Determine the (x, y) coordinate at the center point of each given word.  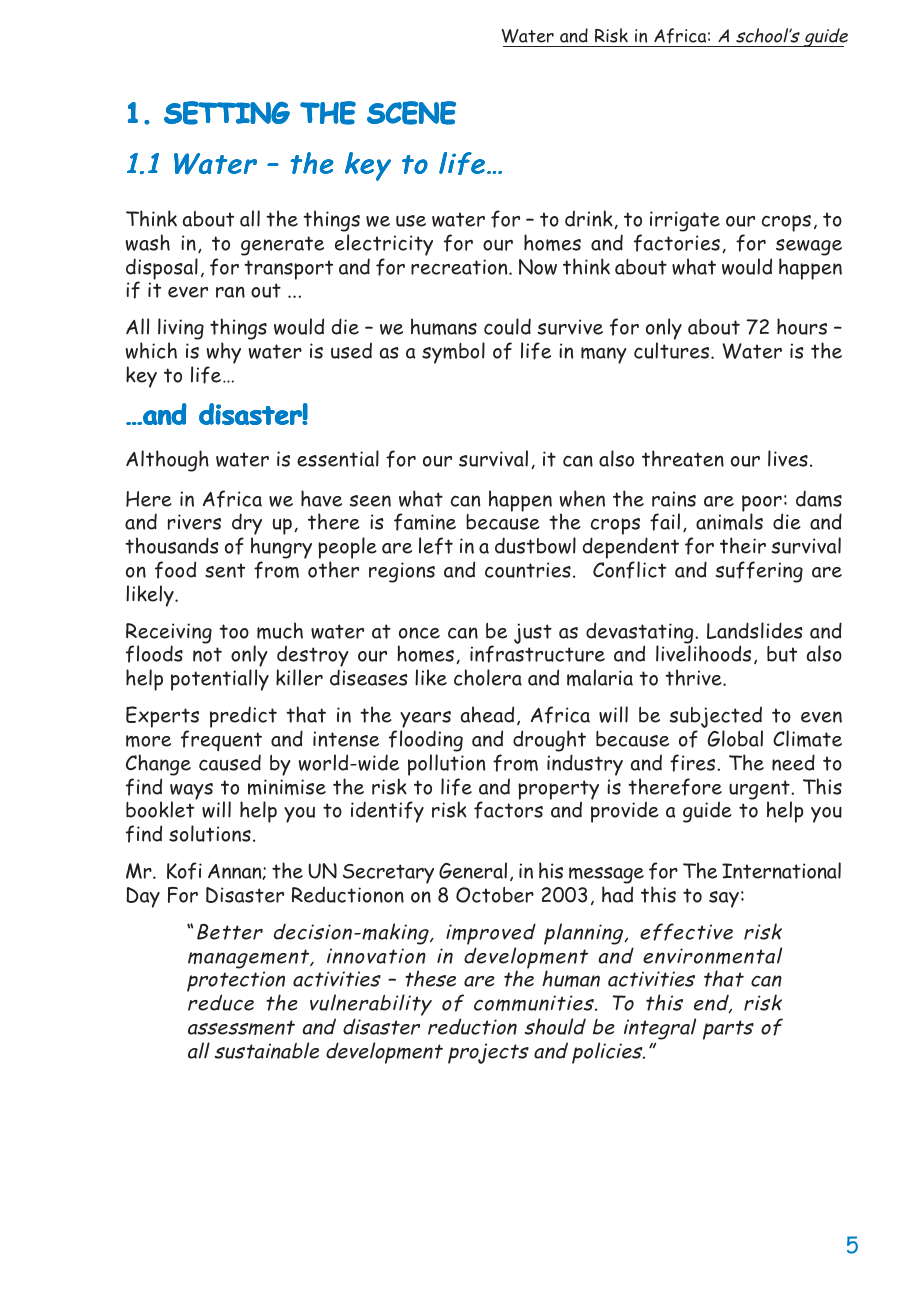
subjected (716, 719)
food (175, 570)
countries (528, 570)
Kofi (184, 871)
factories (677, 243)
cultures (673, 350)
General (473, 870)
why (224, 354)
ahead (487, 714)
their (743, 545)
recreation (460, 267)
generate (282, 246)
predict (243, 717)
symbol (453, 353)
